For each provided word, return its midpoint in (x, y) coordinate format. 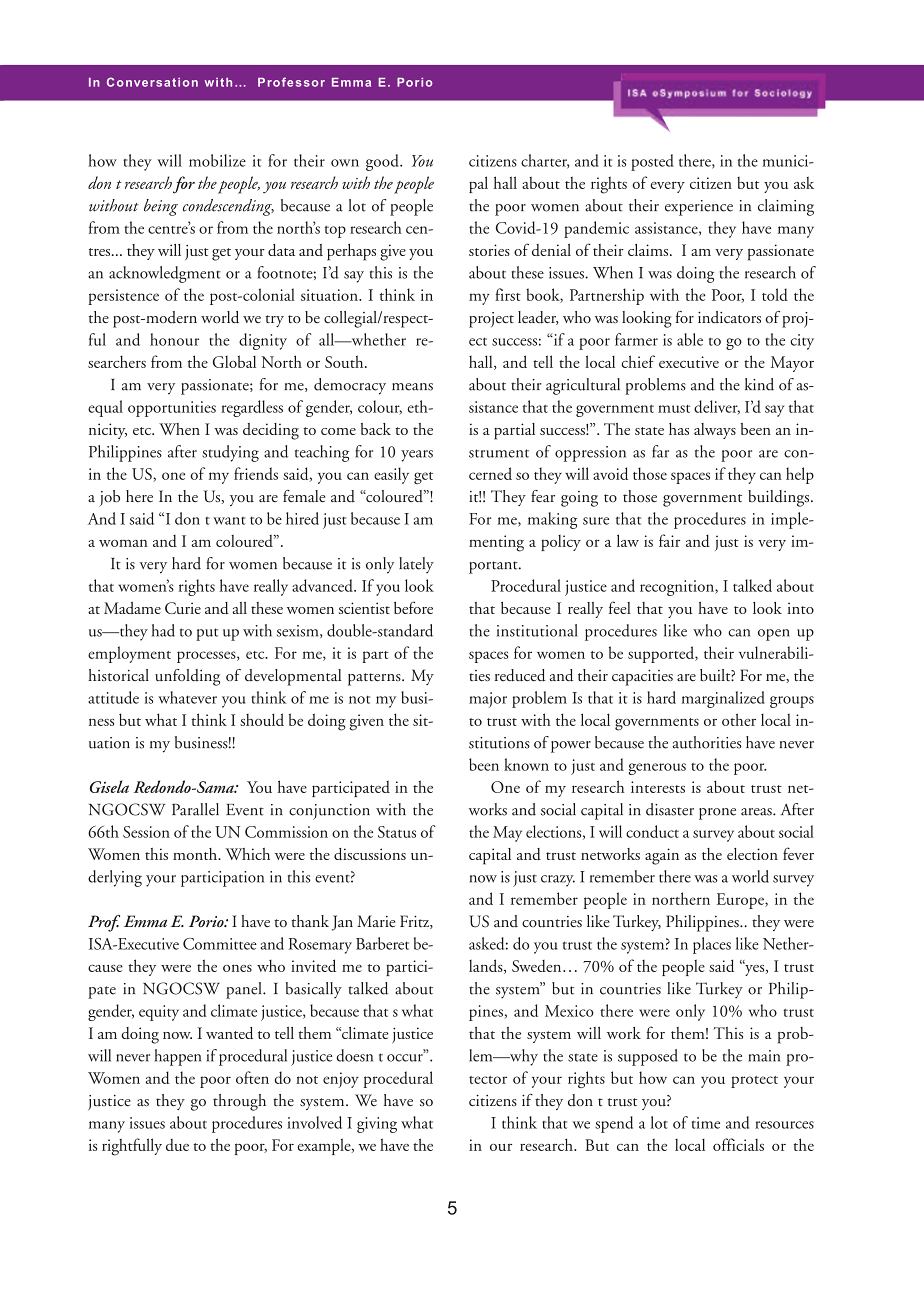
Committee (220, 944)
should (262, 719)
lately (416, 565)
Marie (376, 921)
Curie (183, 608)
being (161, 207)
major (488, 700)
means (412, 387)
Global (234, 361)
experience (699, 208)
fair (669, 540)
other (739, 719)
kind (759, 384)
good (383, 162)
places (712, 945)
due (177, 1145)
